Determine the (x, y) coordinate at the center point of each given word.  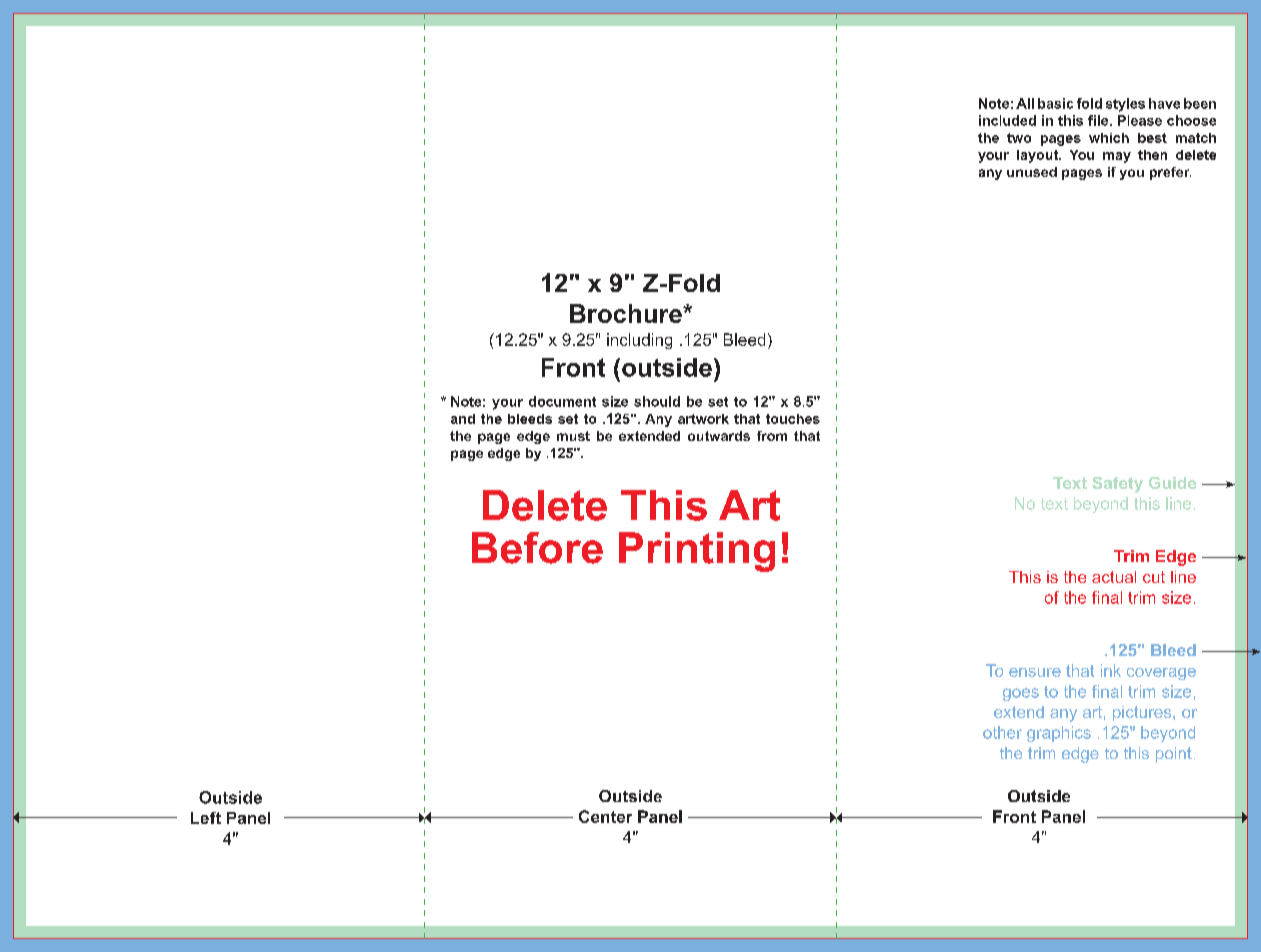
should (657, 401)
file (1099, 120)
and (463, 419)
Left (206, 818)
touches (793, 419)
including (639, 341)
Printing (697, 552)
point (1174, 755)
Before (537, 548)
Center (605, 816)
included (1007, 120)
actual (1114, 577)
